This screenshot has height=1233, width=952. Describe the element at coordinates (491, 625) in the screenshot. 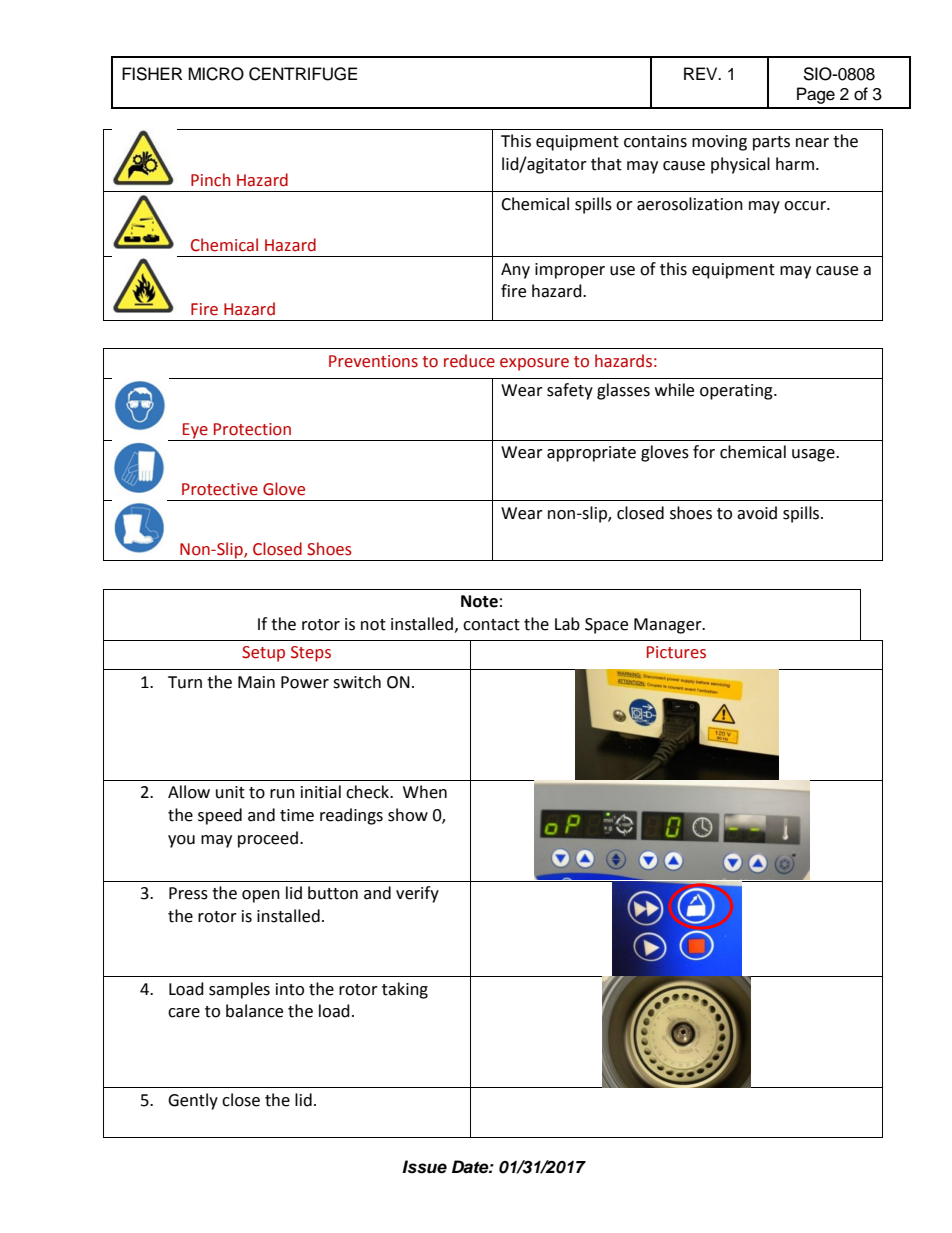

I see `contact` at that location.
